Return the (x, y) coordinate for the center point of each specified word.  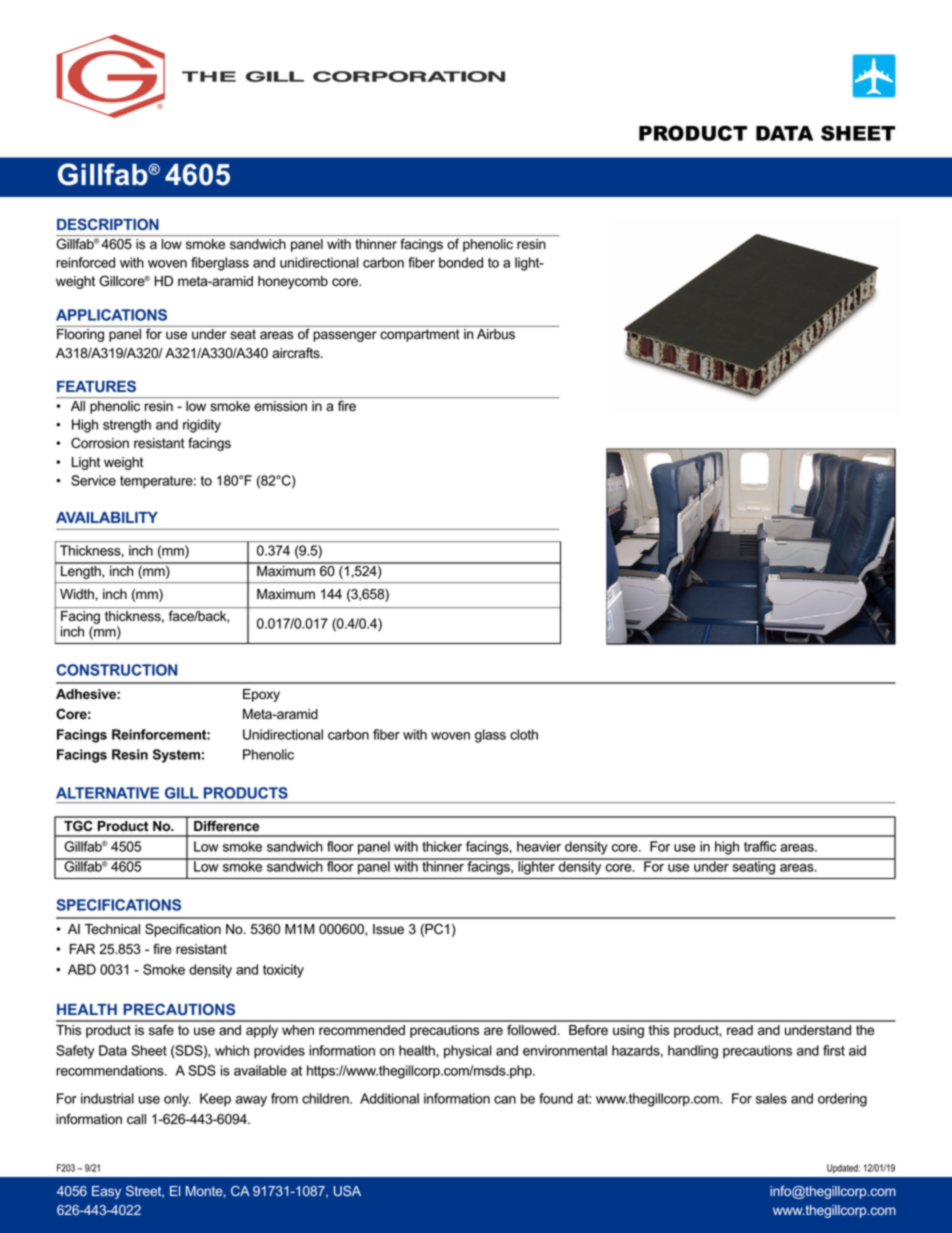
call (136, 1119)
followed (531, 1030)
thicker (442, 846)
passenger (345, 336)
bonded (461, 262)
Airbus (496, 334)
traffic (760, 846)
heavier (539, 846)
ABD (82, 969)
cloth (524, 734)
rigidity (202, 426)
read (740, 1030)
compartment (420, 335)
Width (77, 594)
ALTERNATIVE (107, 793)
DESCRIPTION (108, 224)
